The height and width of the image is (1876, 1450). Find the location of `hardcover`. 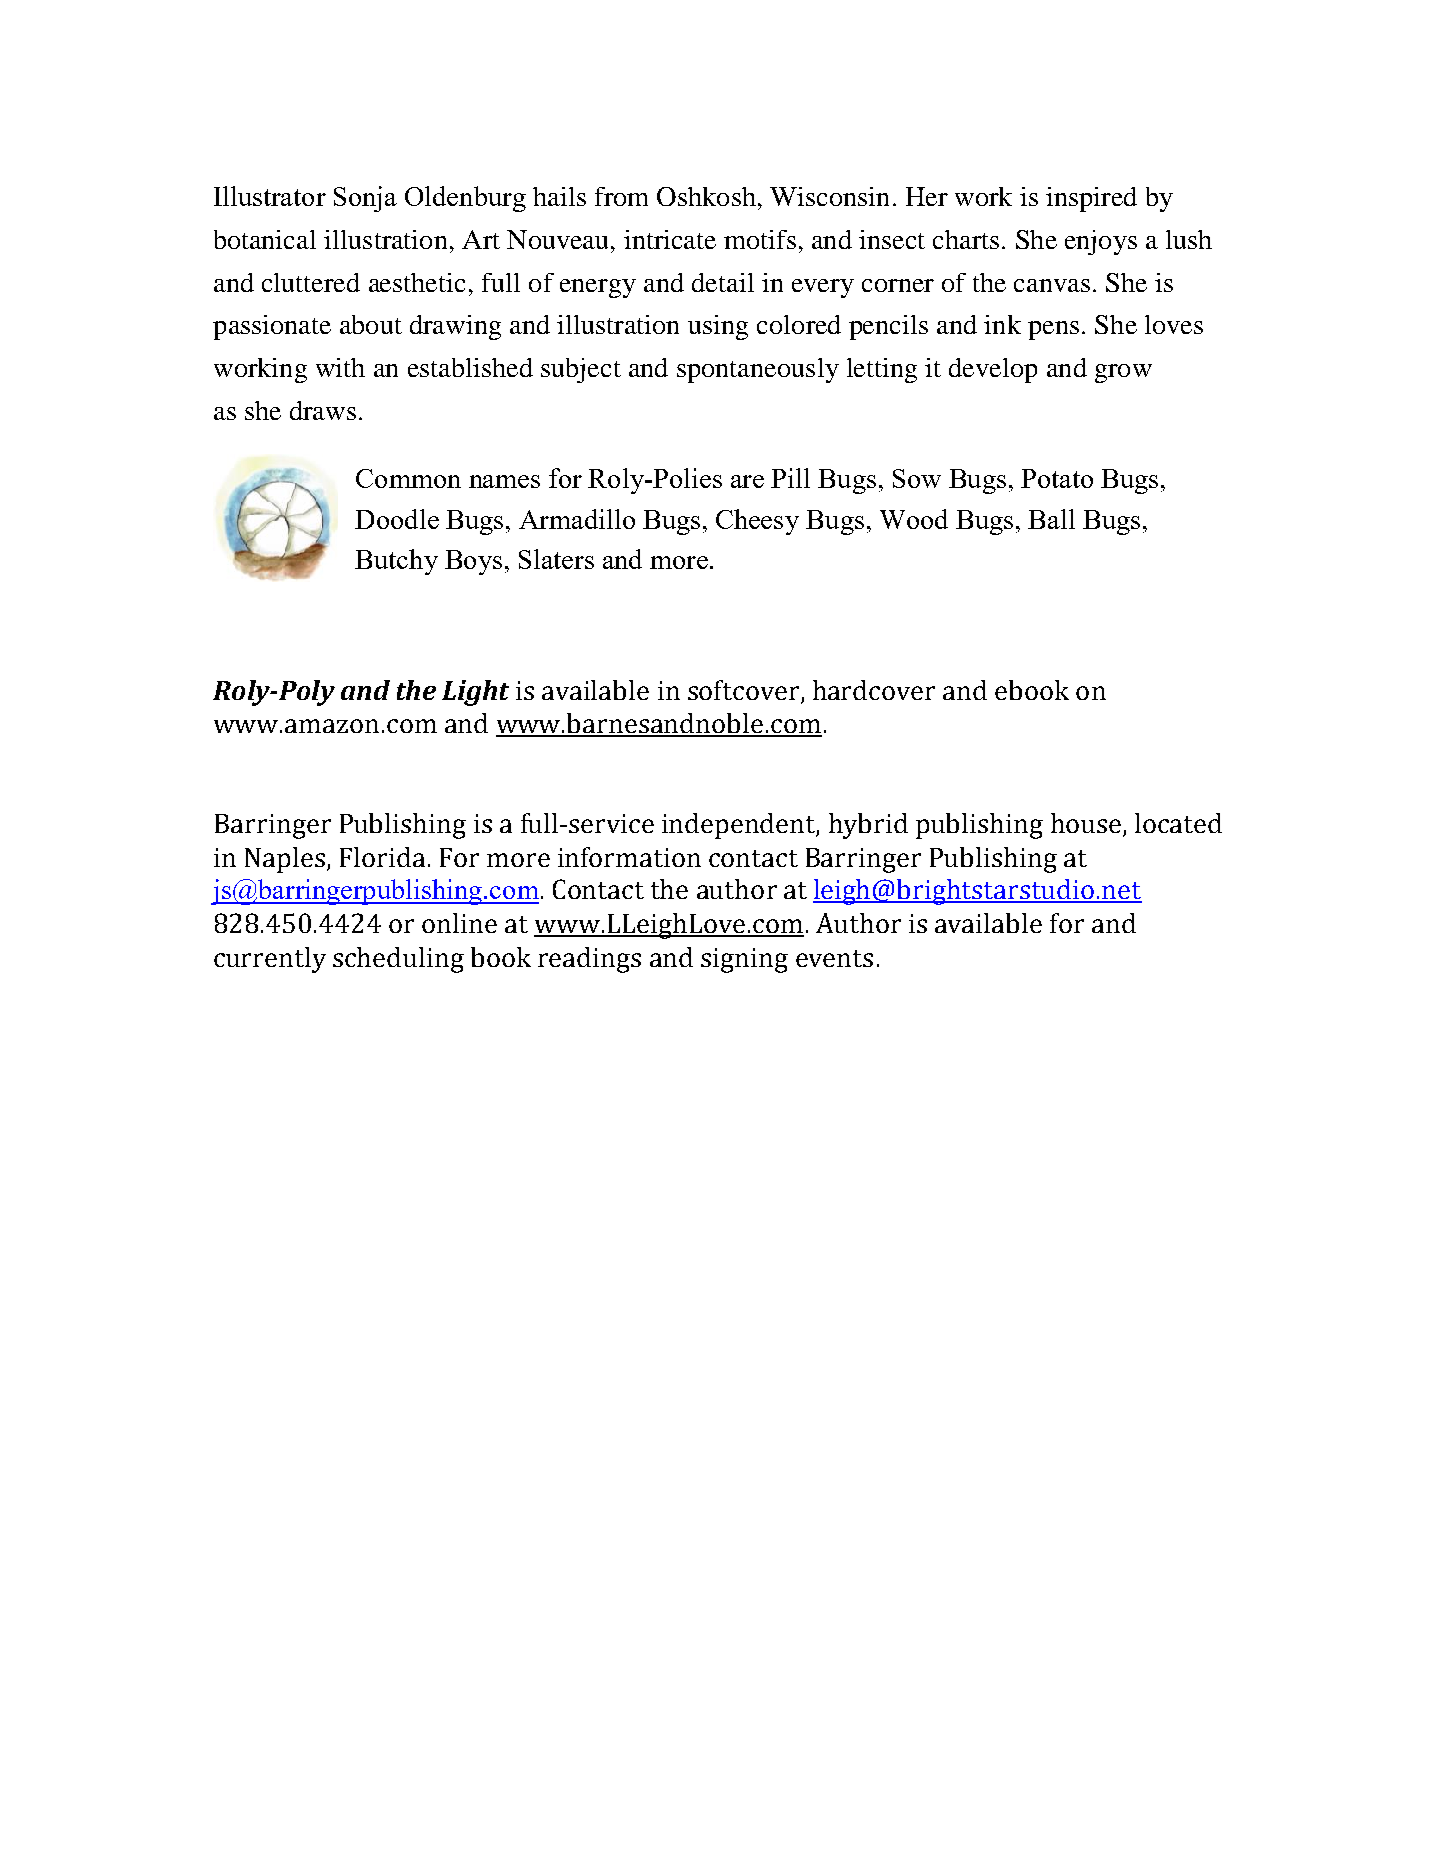

hardcover is located at coordinates (874, 690).
